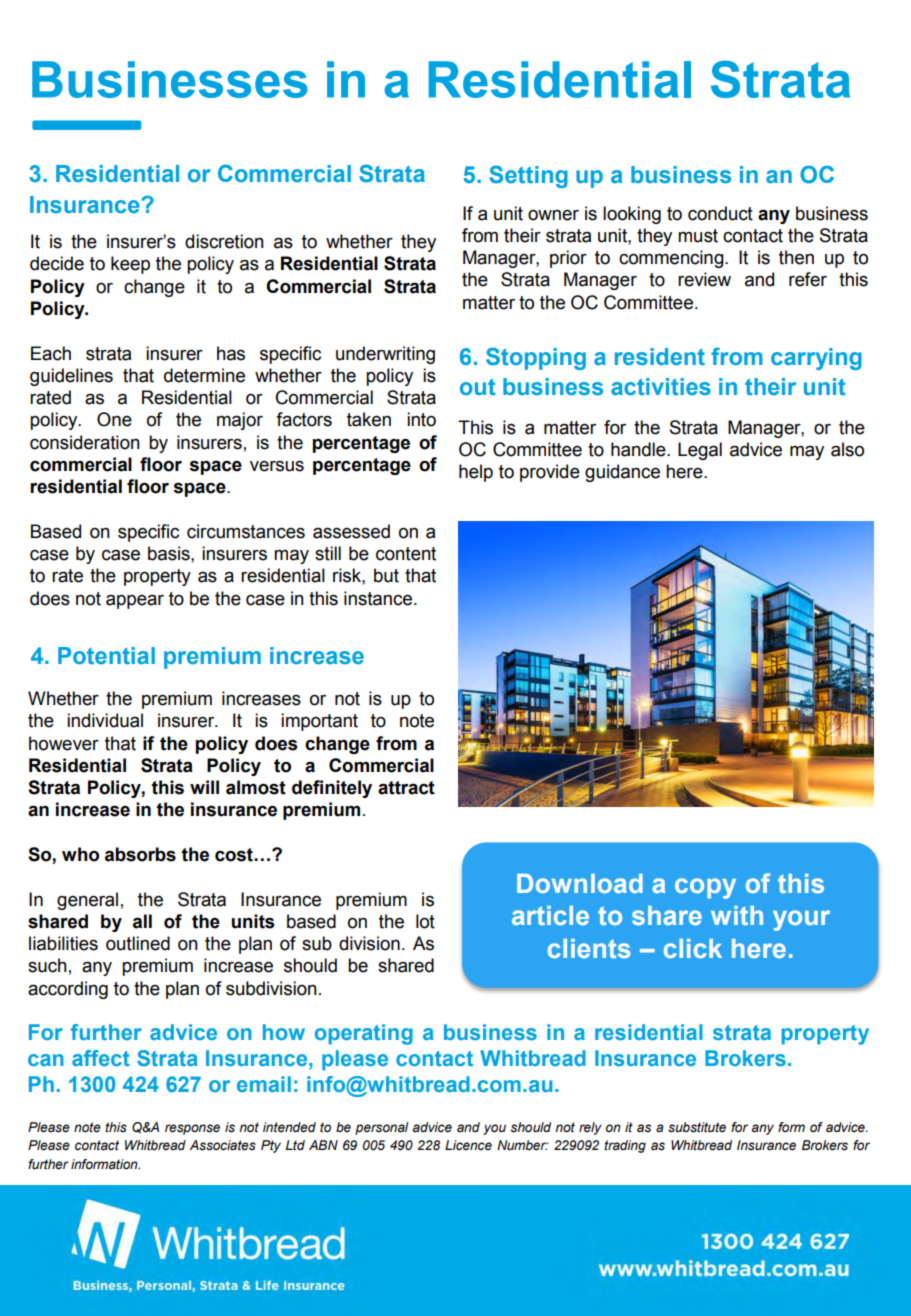  What do you see at coordinates (192, 1129) in the screenshot?
I see `response` at bounding box center [192, 1129].
